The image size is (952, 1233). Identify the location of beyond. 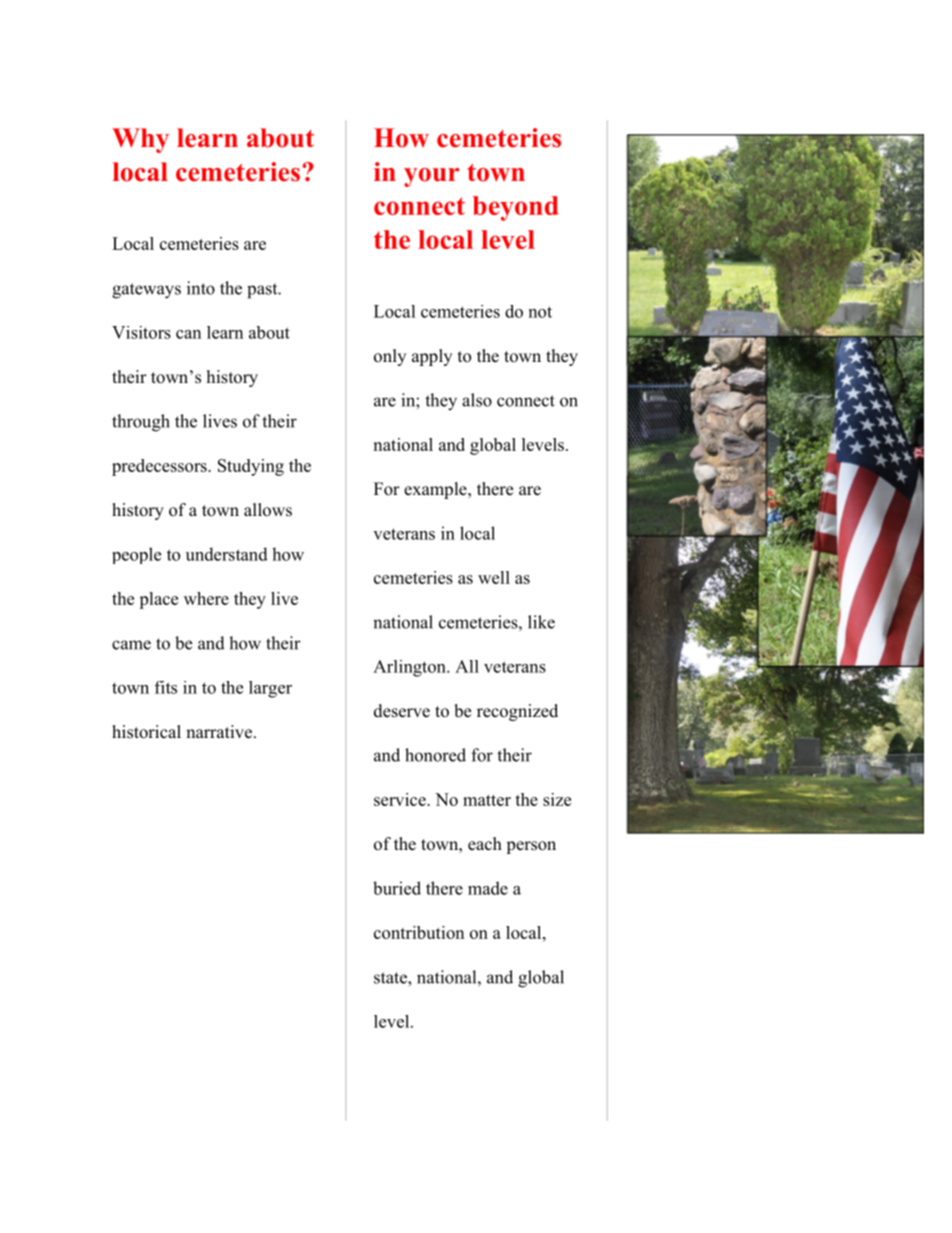
(516, 208).
